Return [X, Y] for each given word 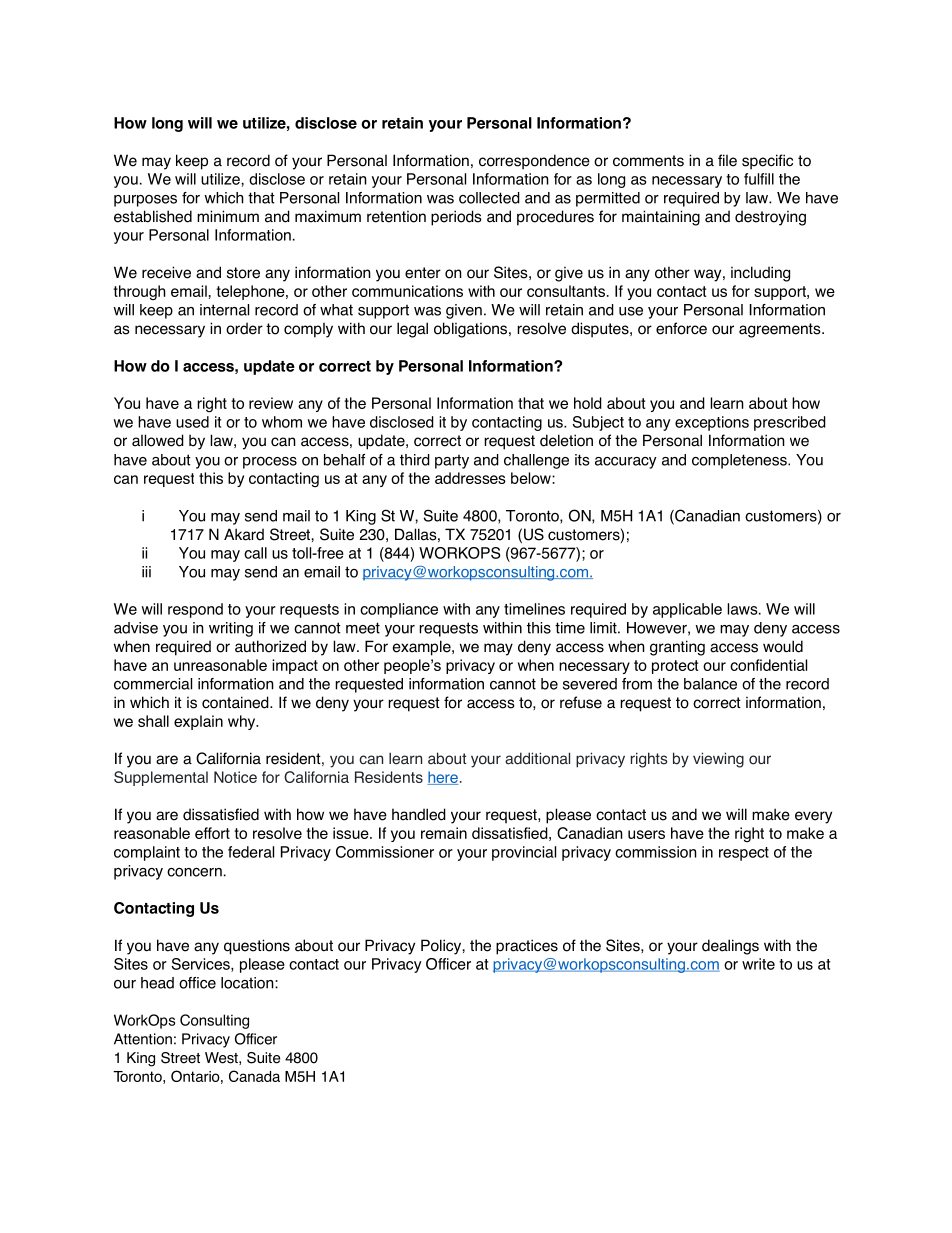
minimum [228, 216]
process [270, 463]
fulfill [759, 179]
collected [489, 198]
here [442, 778]
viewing [718, 760]
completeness [740, 461]
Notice [235, 777]
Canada [254, 1076]
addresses [470, 478]
